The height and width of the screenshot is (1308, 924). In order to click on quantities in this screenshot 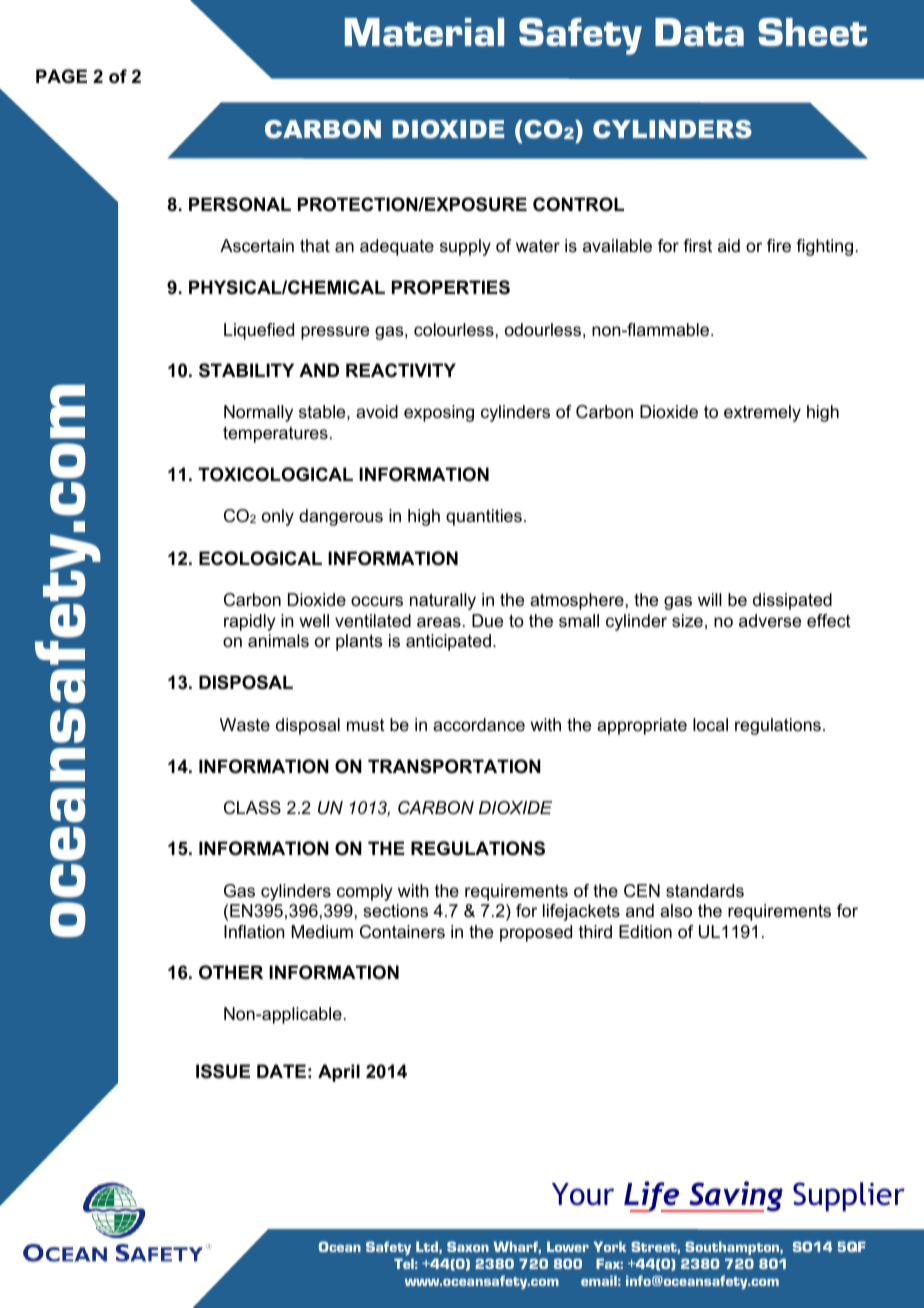, I will do `click(484, 517)`.
